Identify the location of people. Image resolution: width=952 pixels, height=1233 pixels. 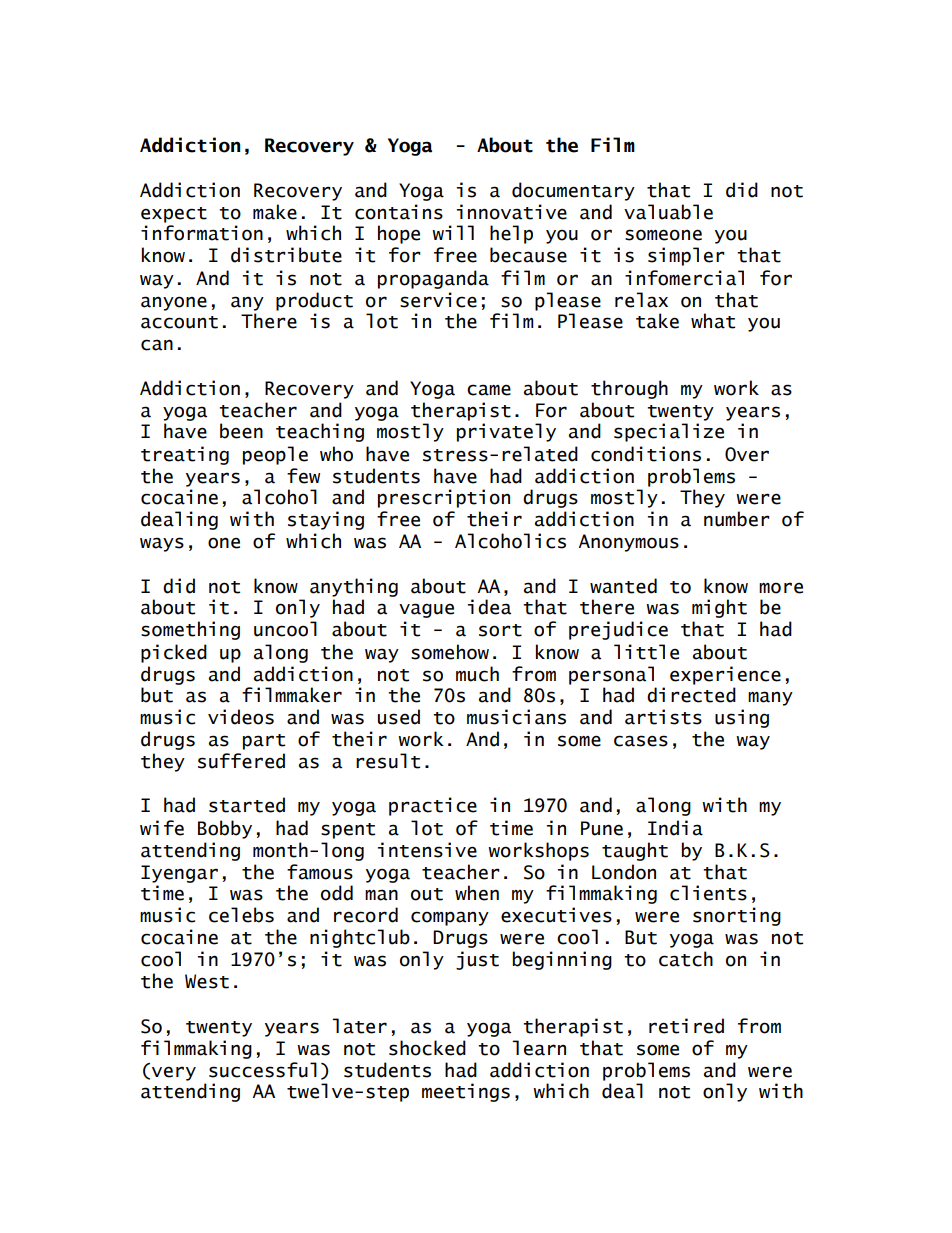
(275, 455).
